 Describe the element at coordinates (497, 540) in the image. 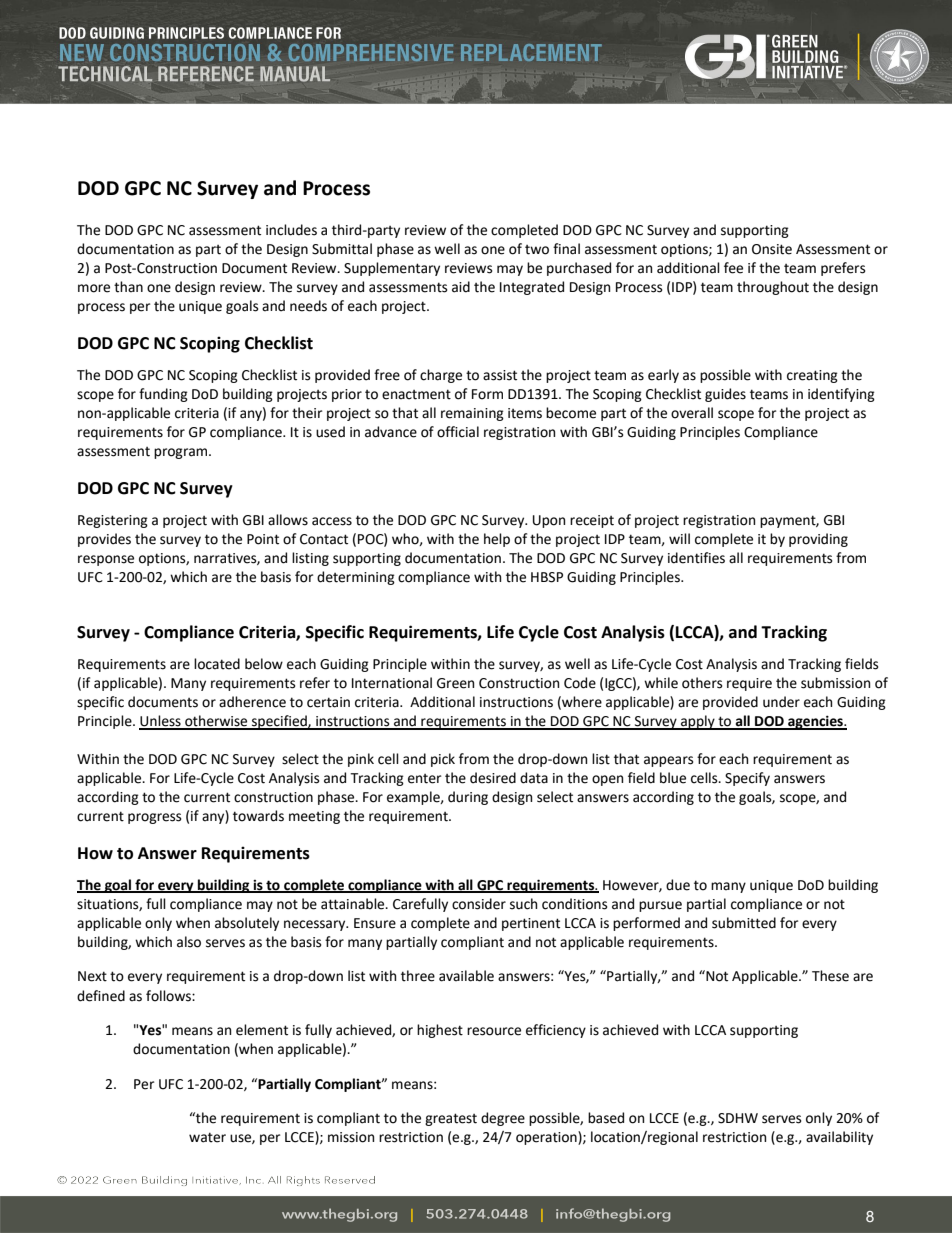

I see `help` at that location.
